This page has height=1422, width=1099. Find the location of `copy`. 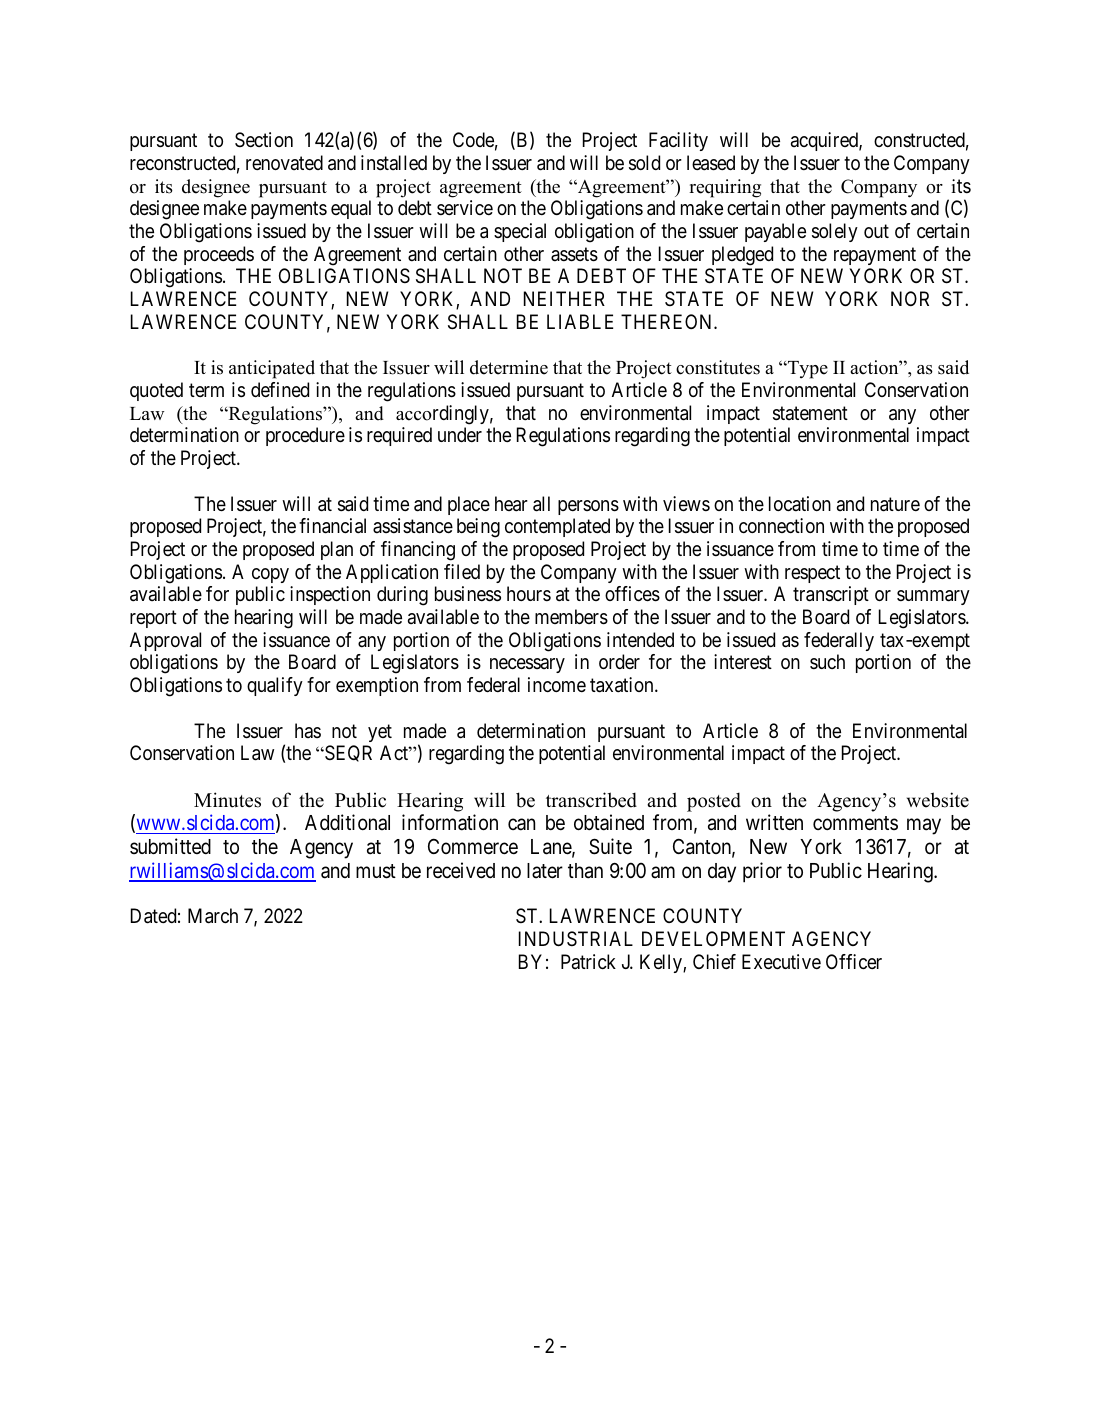

copy is located at coordinates (270, 575).
